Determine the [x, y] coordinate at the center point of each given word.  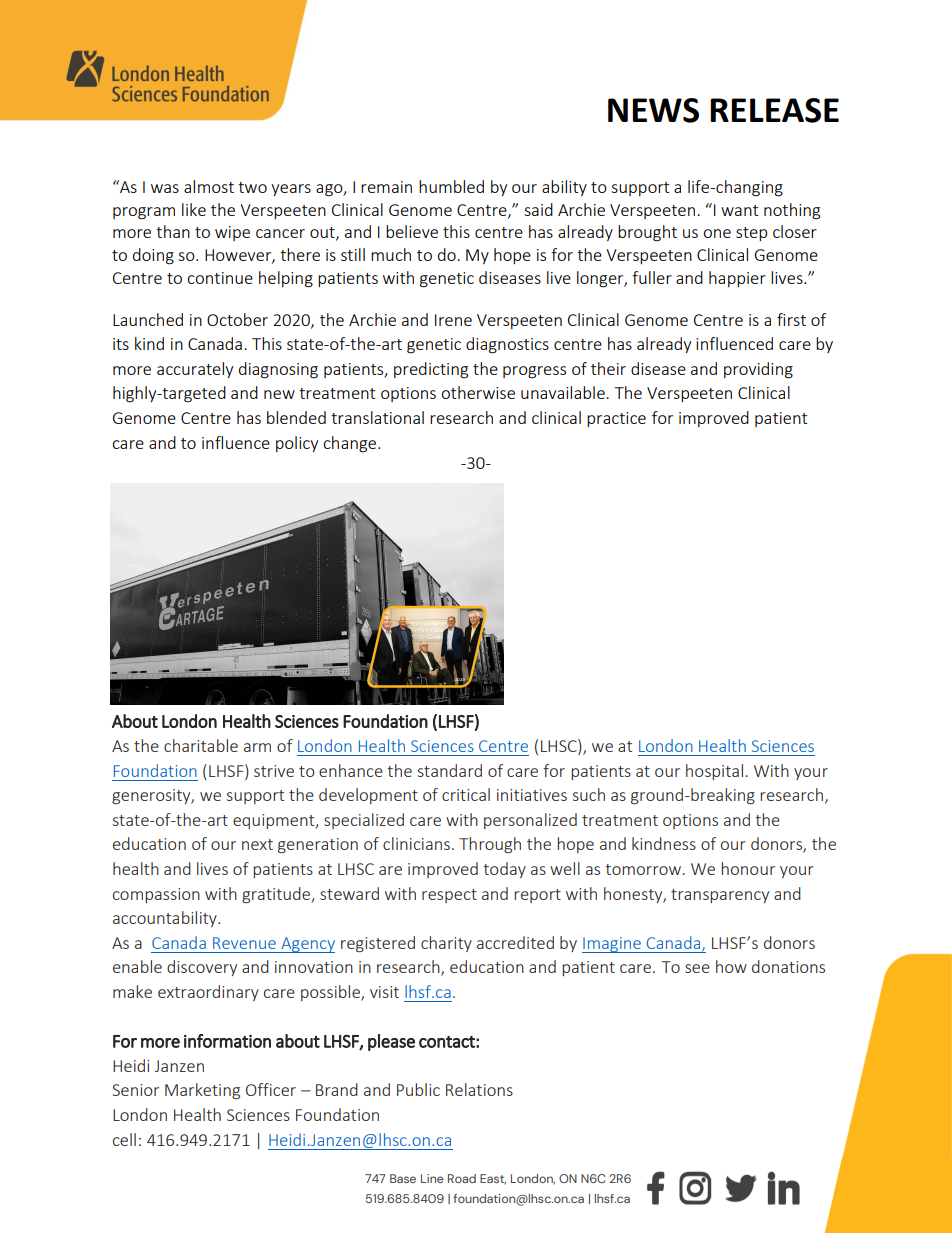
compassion [156, 895]
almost [209, 186]
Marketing [202, 1091]
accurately [195, 370]
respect [449, 896]
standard [450, 770]
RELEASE [774, 110]
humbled [451, 186]
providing [758, 370]
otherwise [478, 392]
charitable [201, 745]
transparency [720, 896]
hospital [714, 772]
